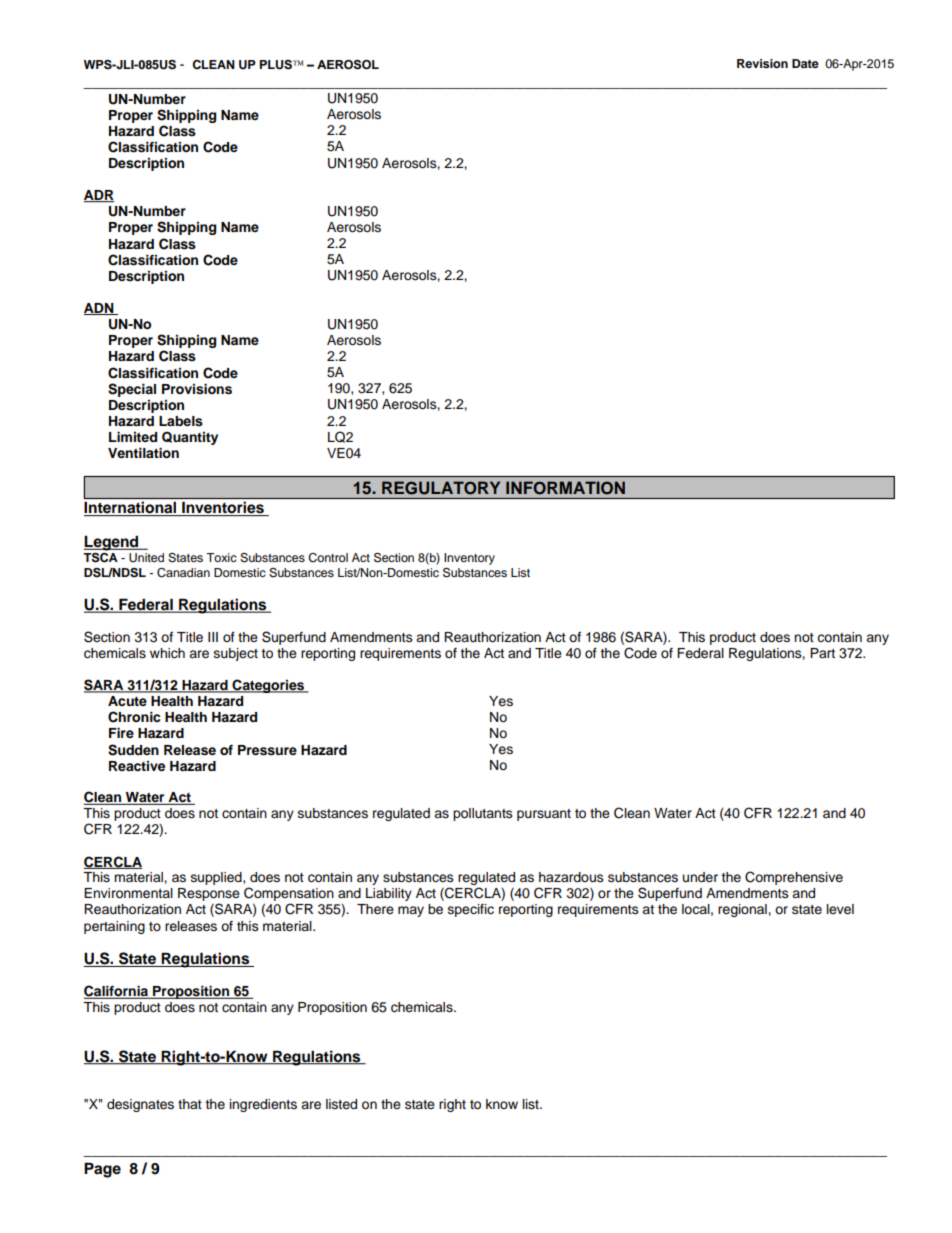 The image size is (952, 1233). What do you see at coordinates (99, 196) in the screenshot?
I see `ADR` at bounding box center [99, 196].
